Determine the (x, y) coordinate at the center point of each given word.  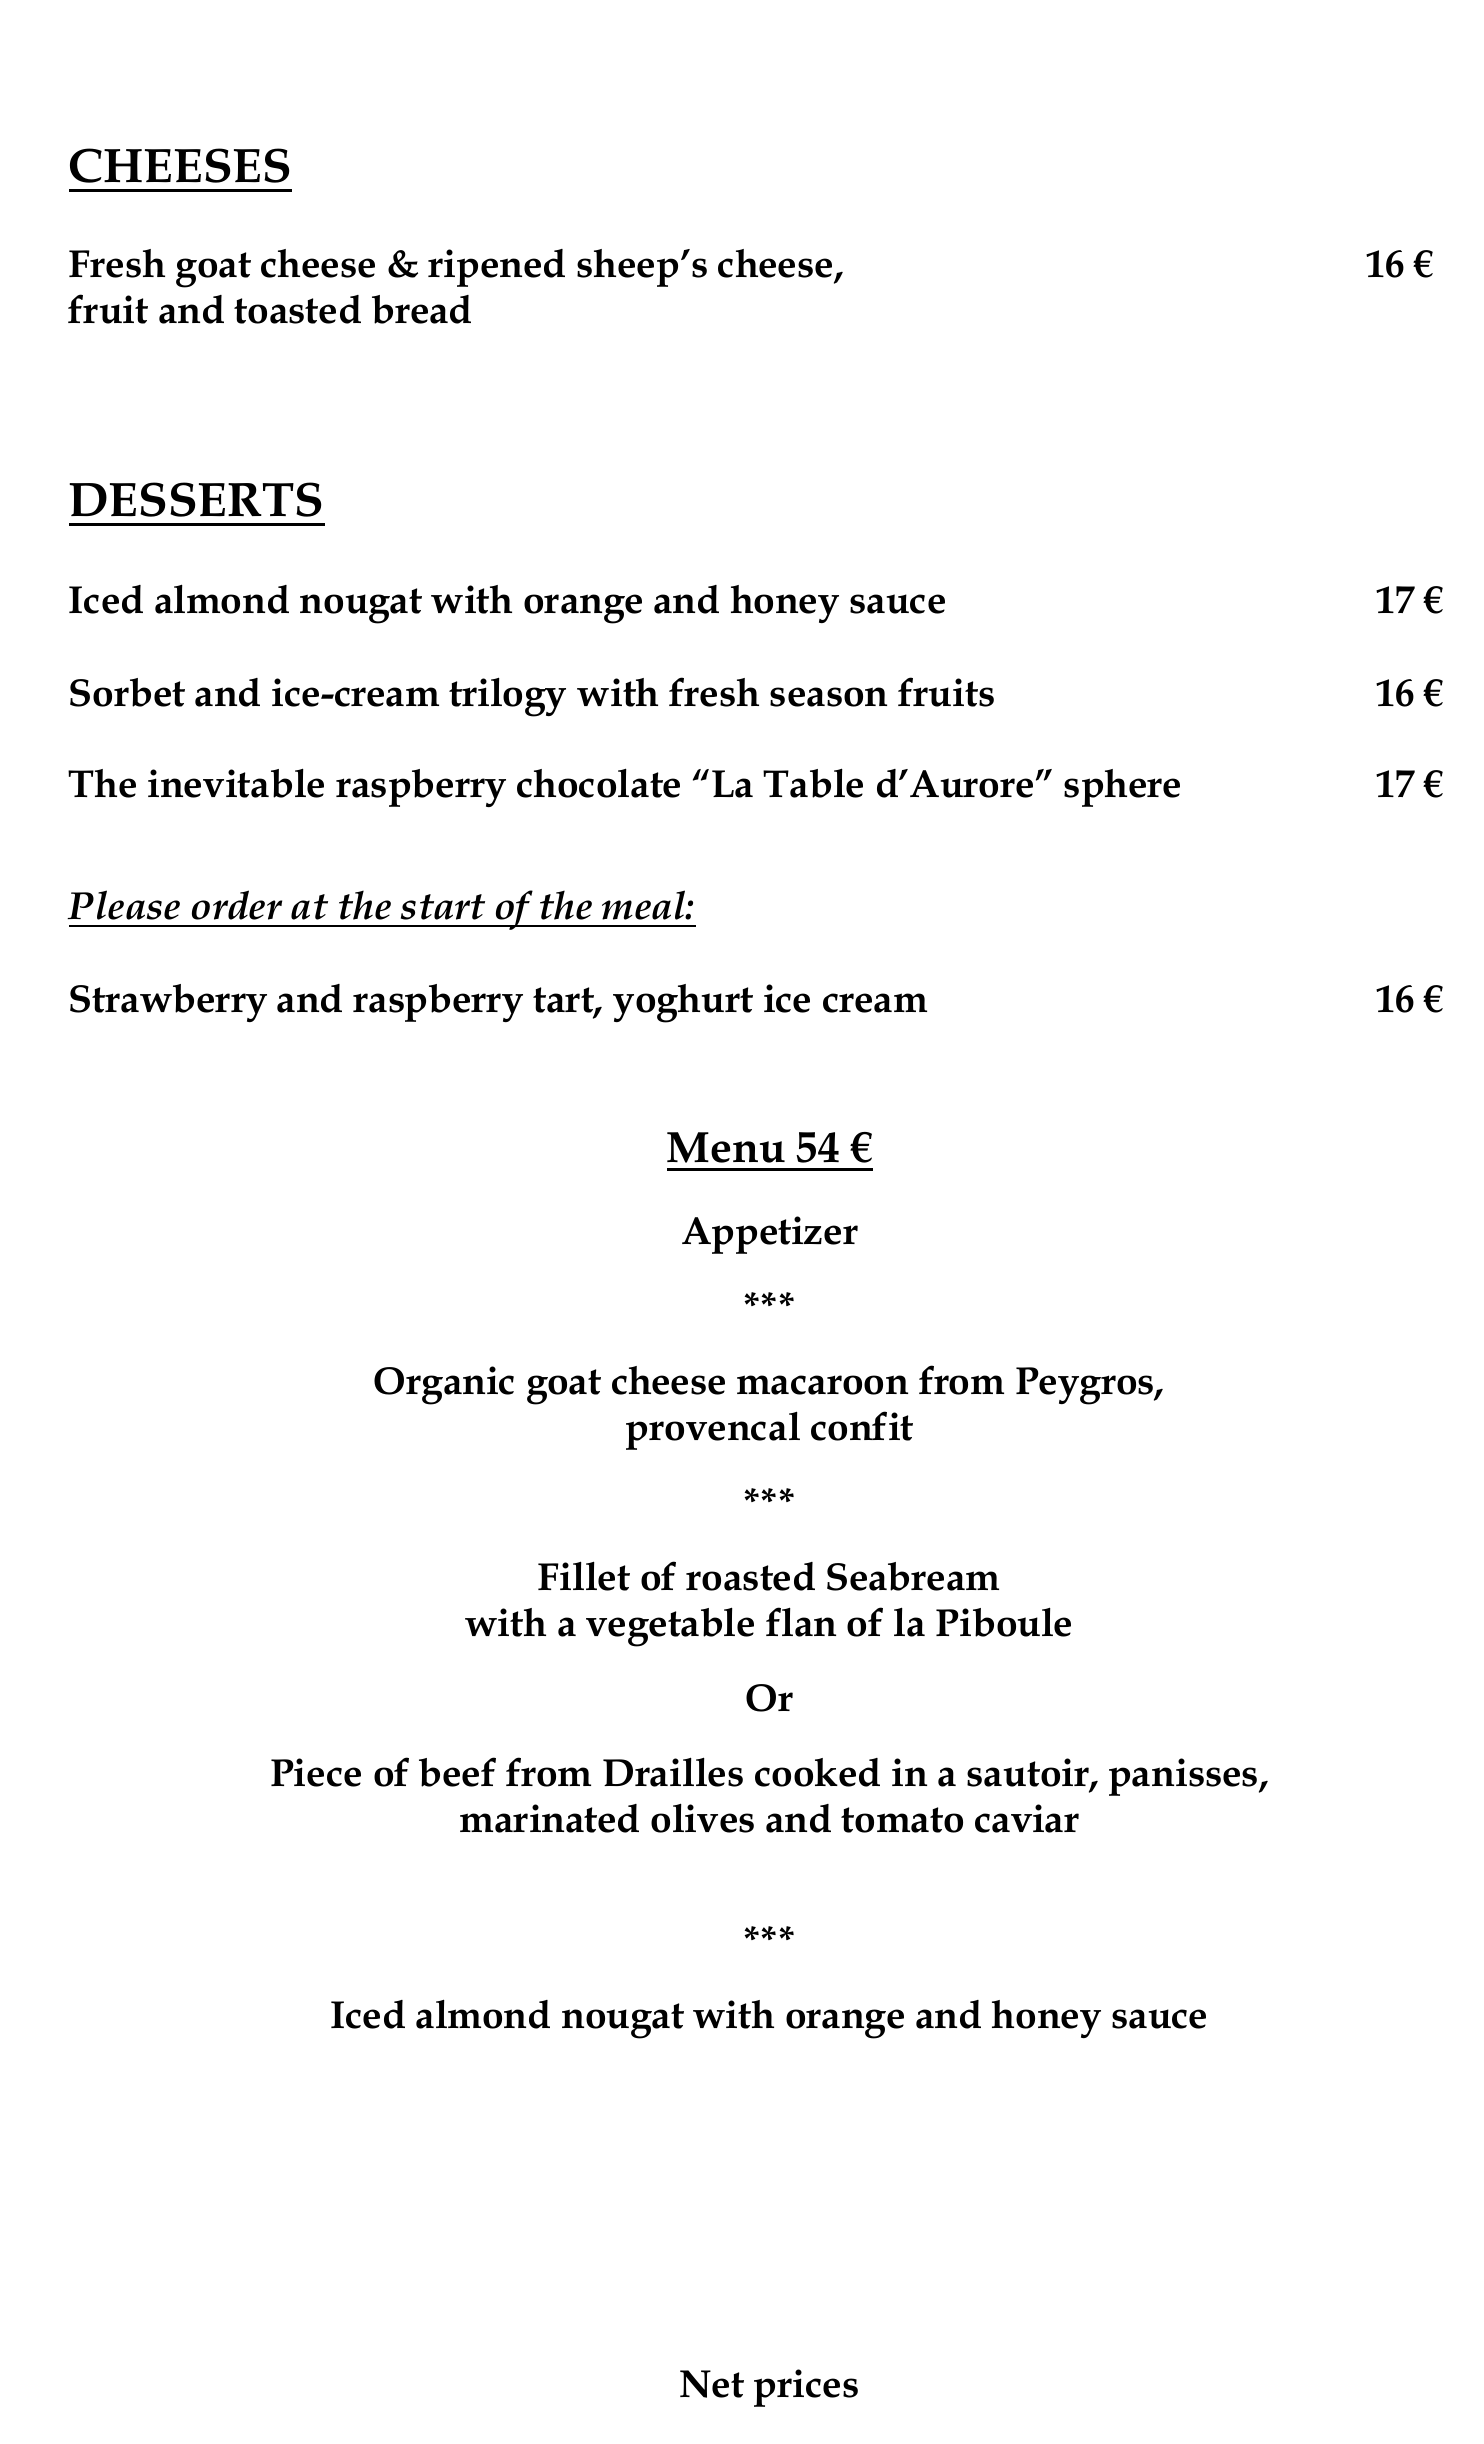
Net (712, 2384)
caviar (1027, 1818)
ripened (496, 268)
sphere (1122, 788)
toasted (297, 309)
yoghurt (683, 1003)
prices (806, 2388)
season (828, 697)
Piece (316, 1772)
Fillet (584, 1576)
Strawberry (168, 1003)
